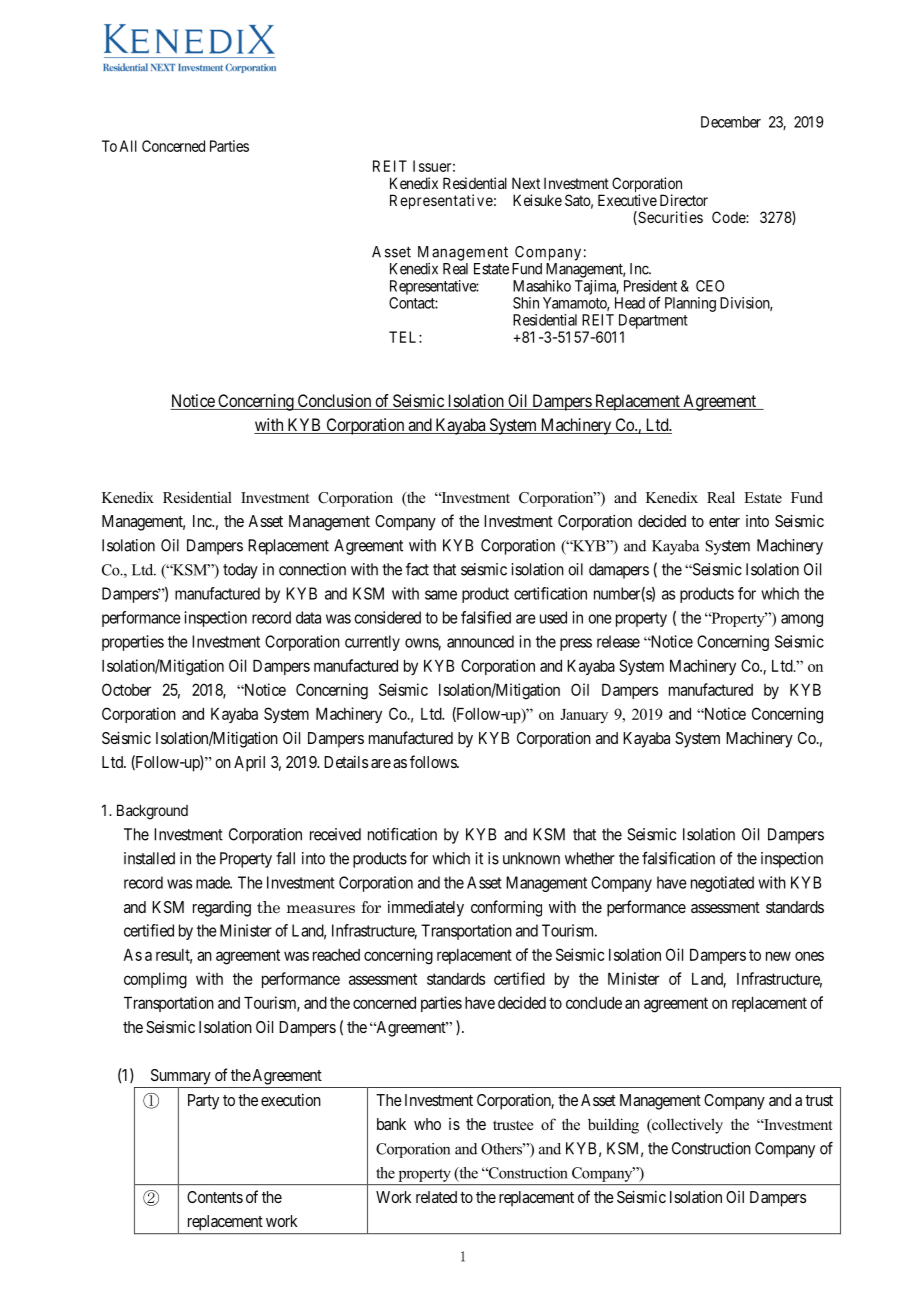 The height and width of the image is (1308, 924). I want to click on Next, so click(526, 183).
